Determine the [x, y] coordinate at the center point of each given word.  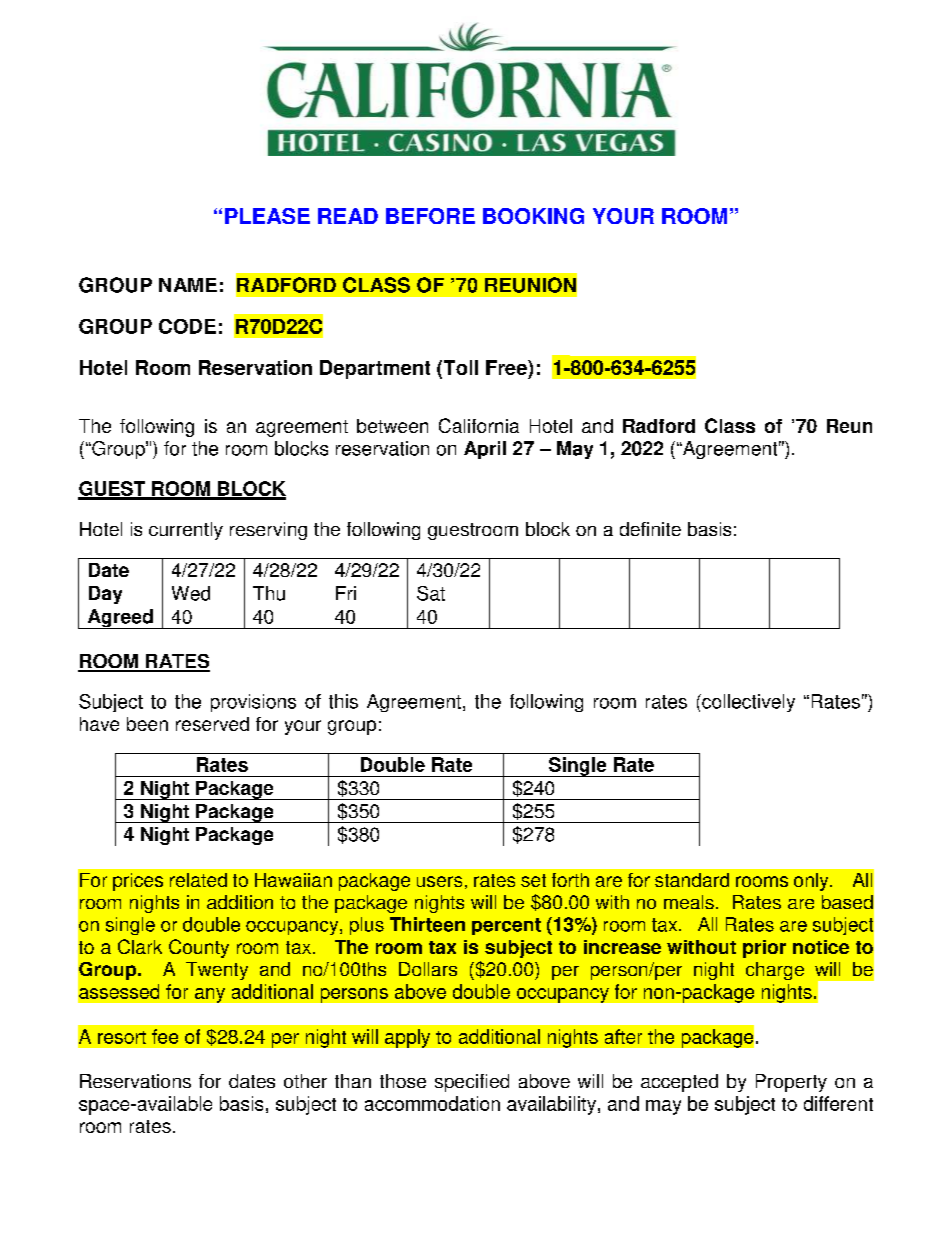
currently [186, 531]
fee [165, 1036]
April [485, 450]
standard [692, 880]
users [439, 881]
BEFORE [430, 216]
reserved [212, 724]
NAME [188, 285]
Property [791, 1083]
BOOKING [533, 216]
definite [650, 529]
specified [472, 1083]
